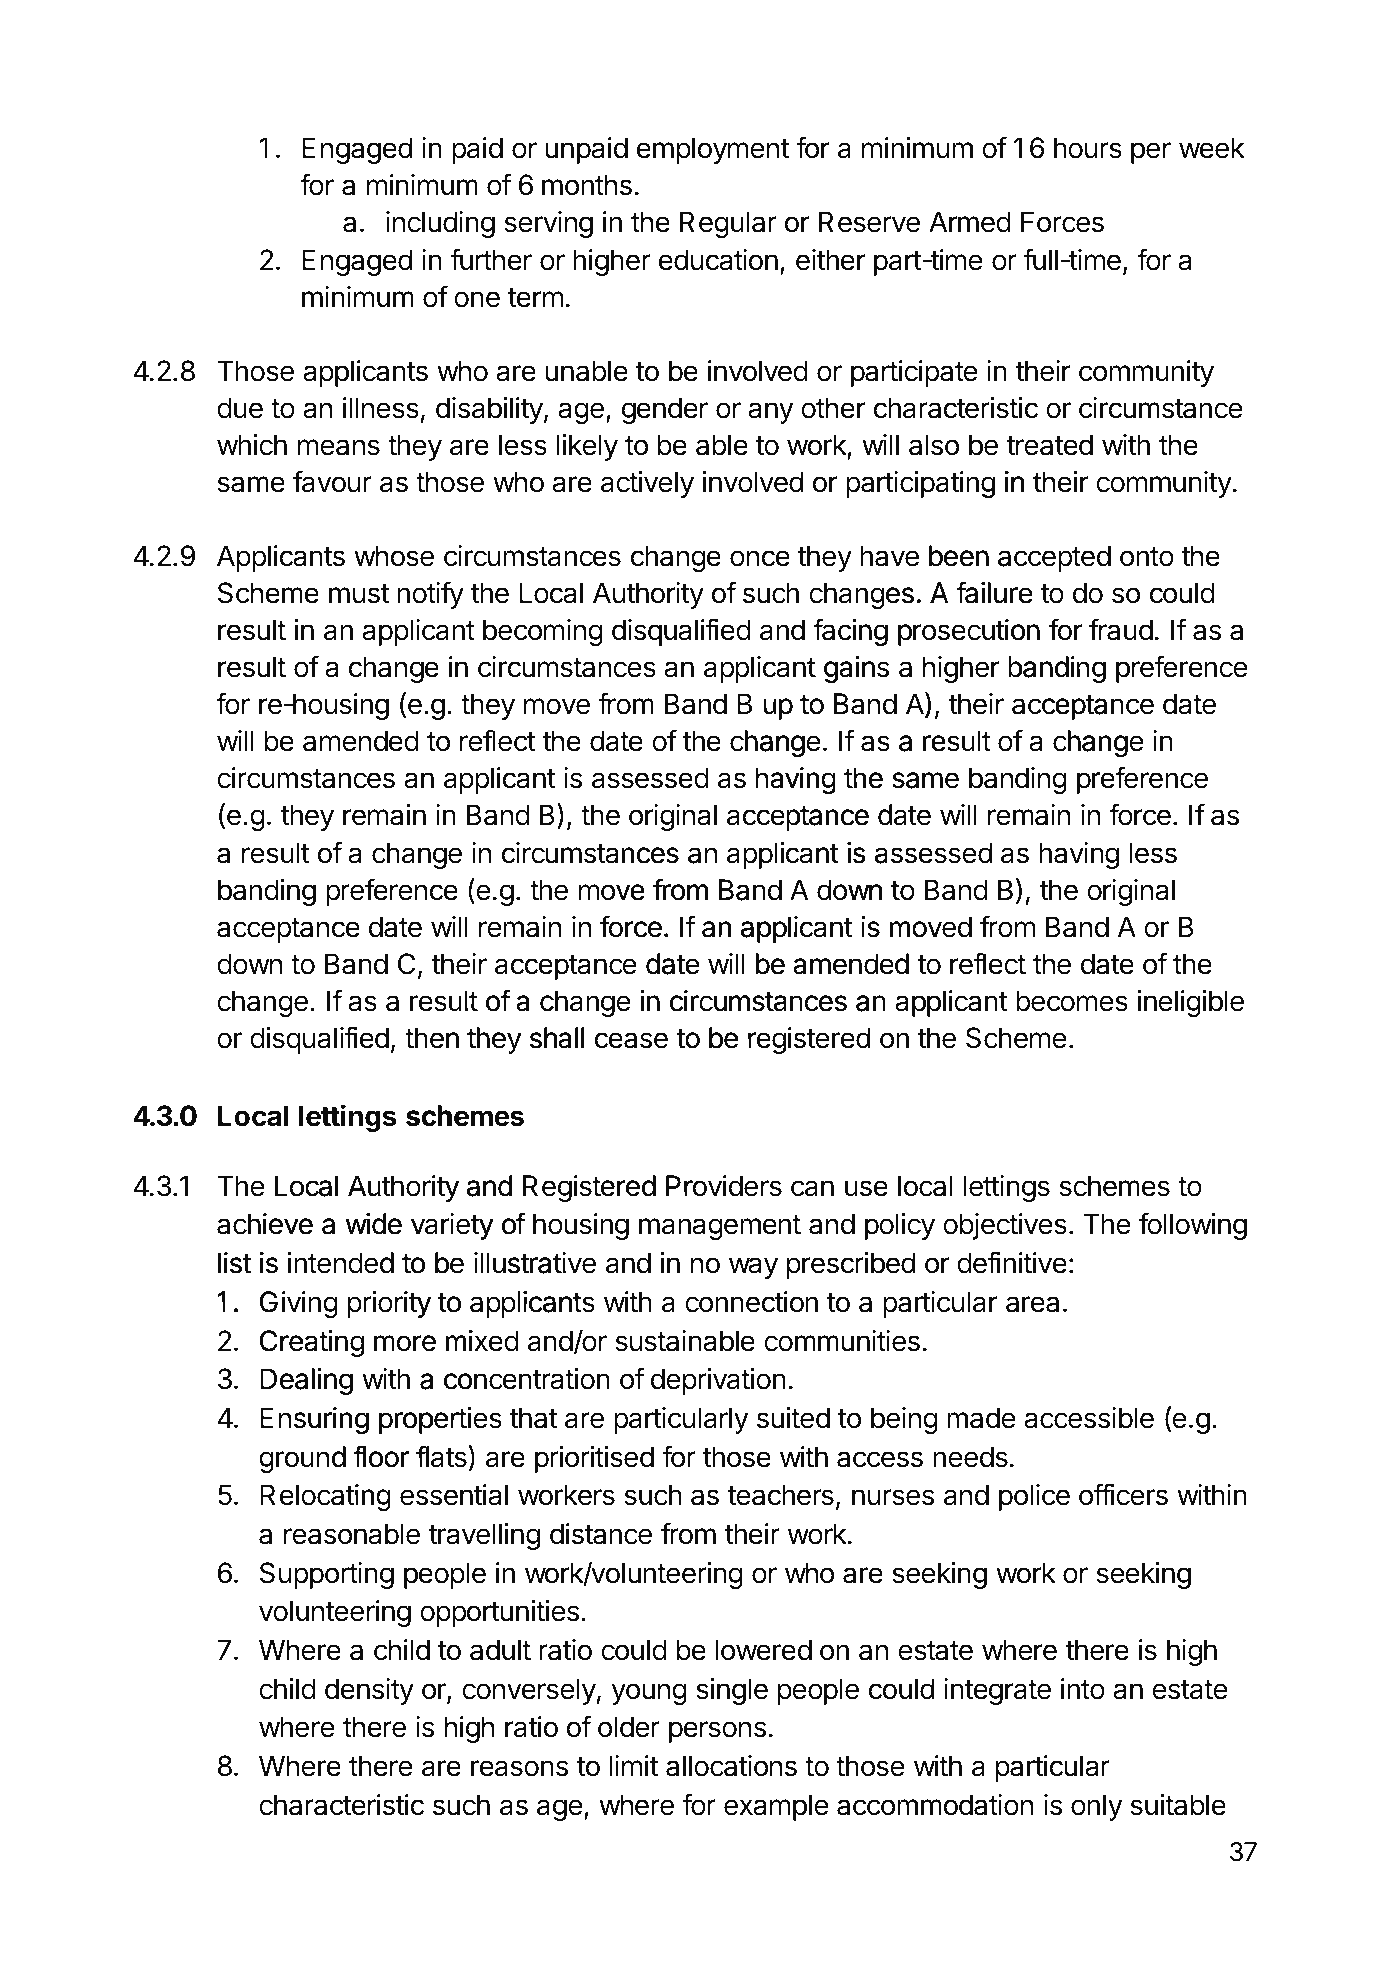 This page has height=1966, width=1389. I want to click on hours, so click(1088, 148).
